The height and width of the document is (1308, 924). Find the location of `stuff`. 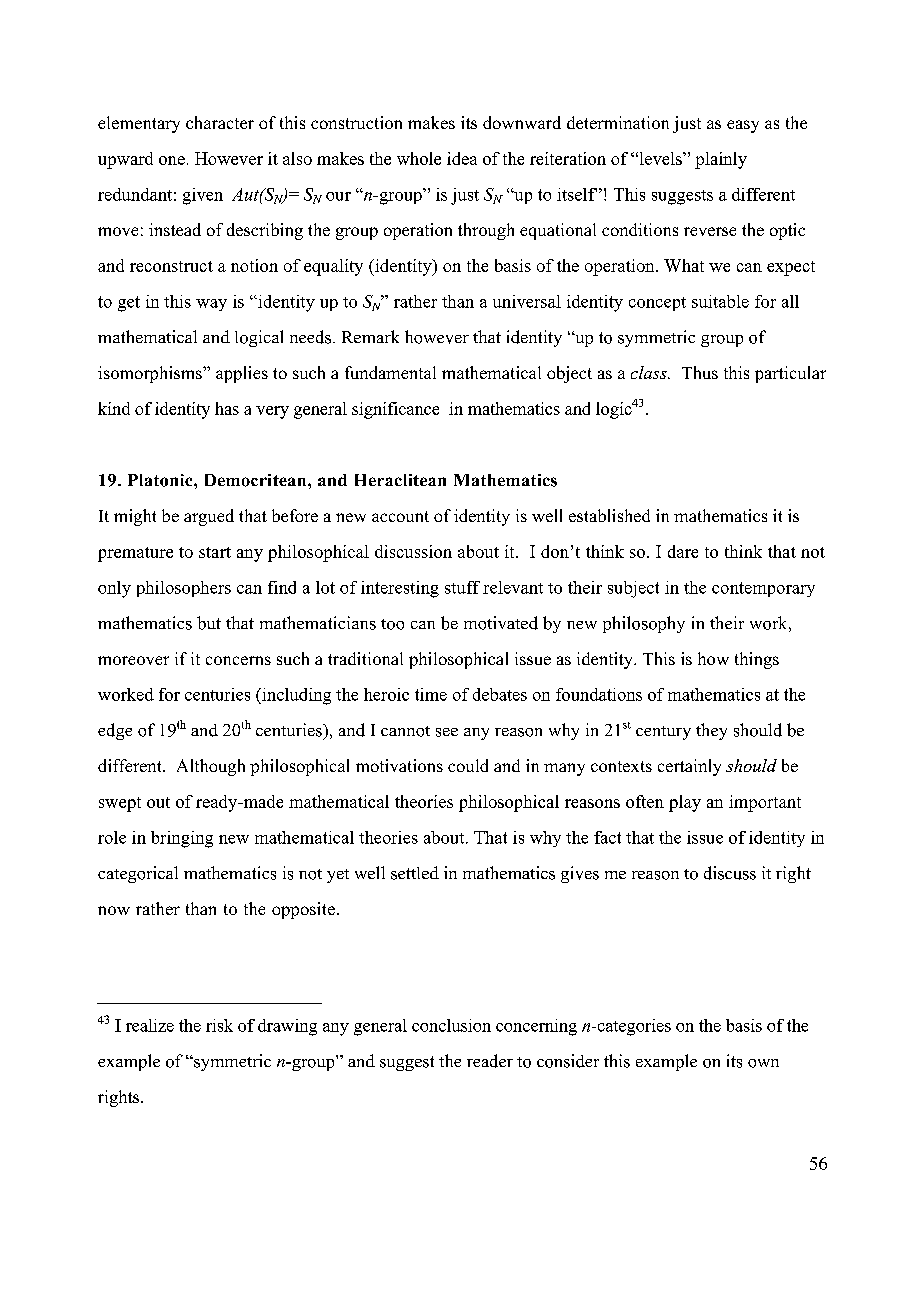

stuff is located at coordinates (462, 587).
